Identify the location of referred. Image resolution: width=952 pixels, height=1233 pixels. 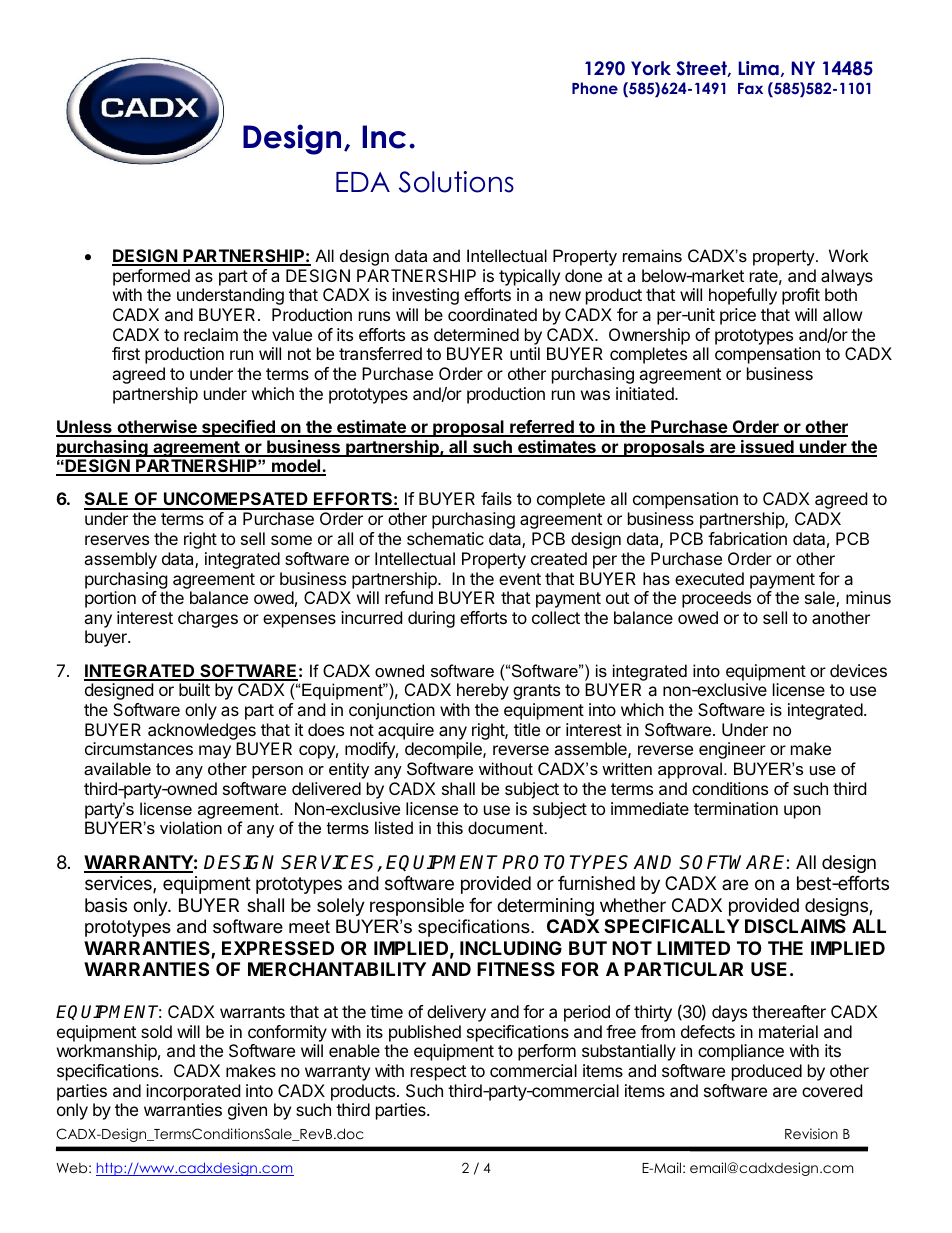
(542, 428).
